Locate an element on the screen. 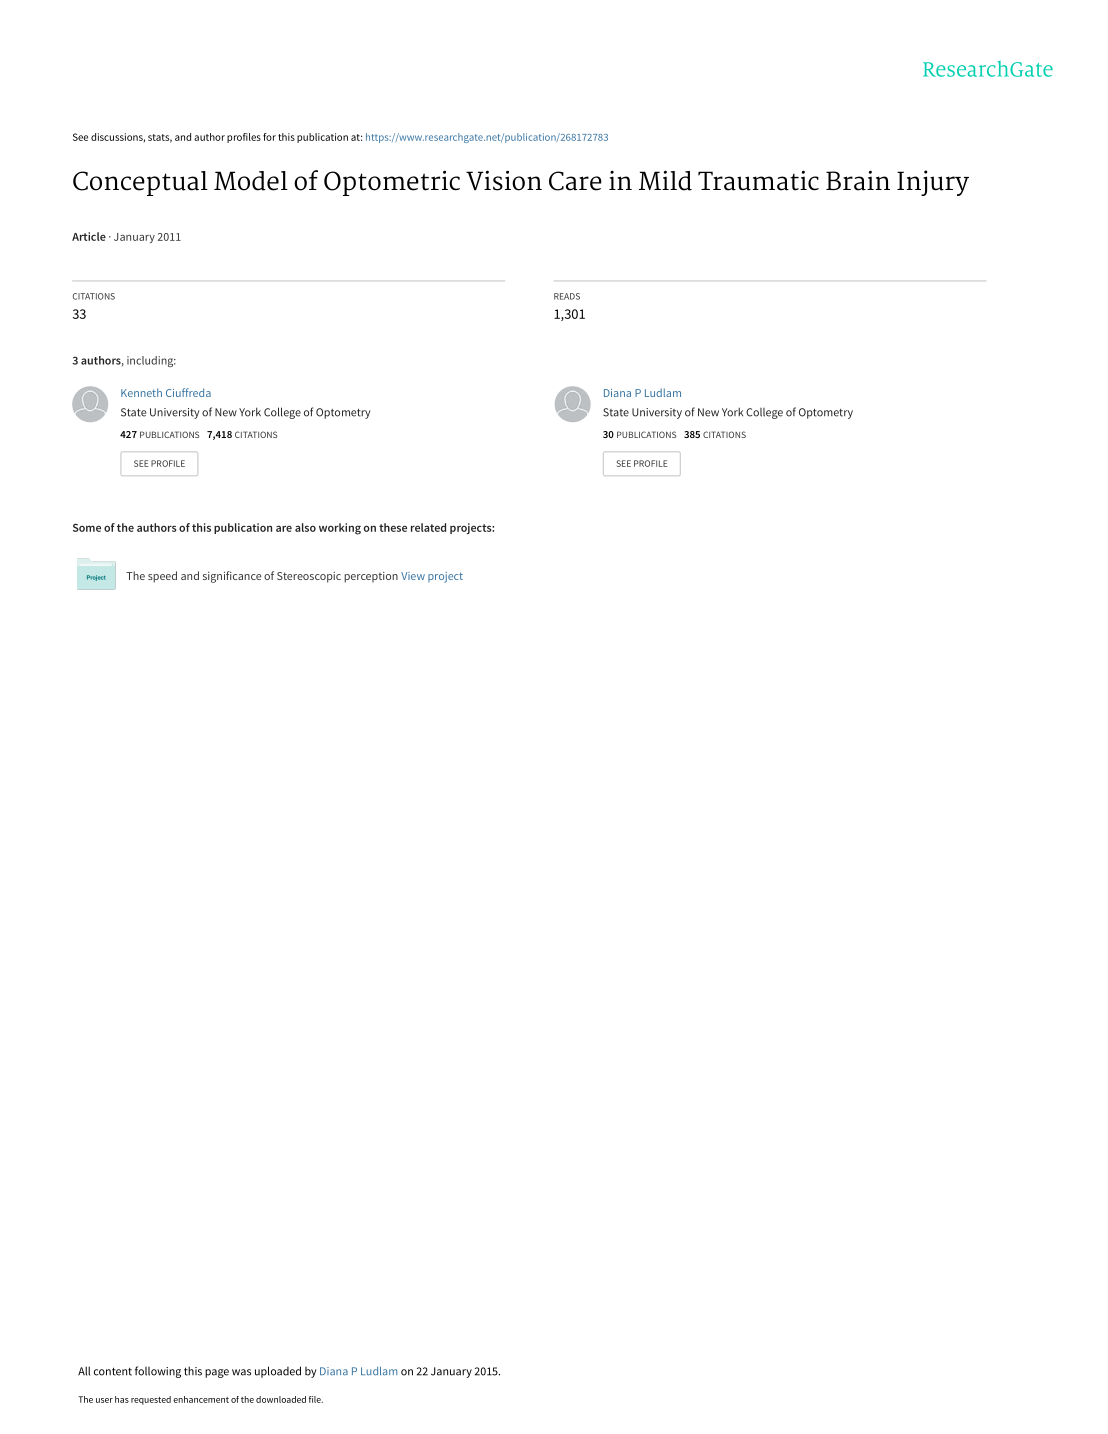 This screenshot has height=1434, width=1108. Conceptual is located at coordinates (140, 183).
